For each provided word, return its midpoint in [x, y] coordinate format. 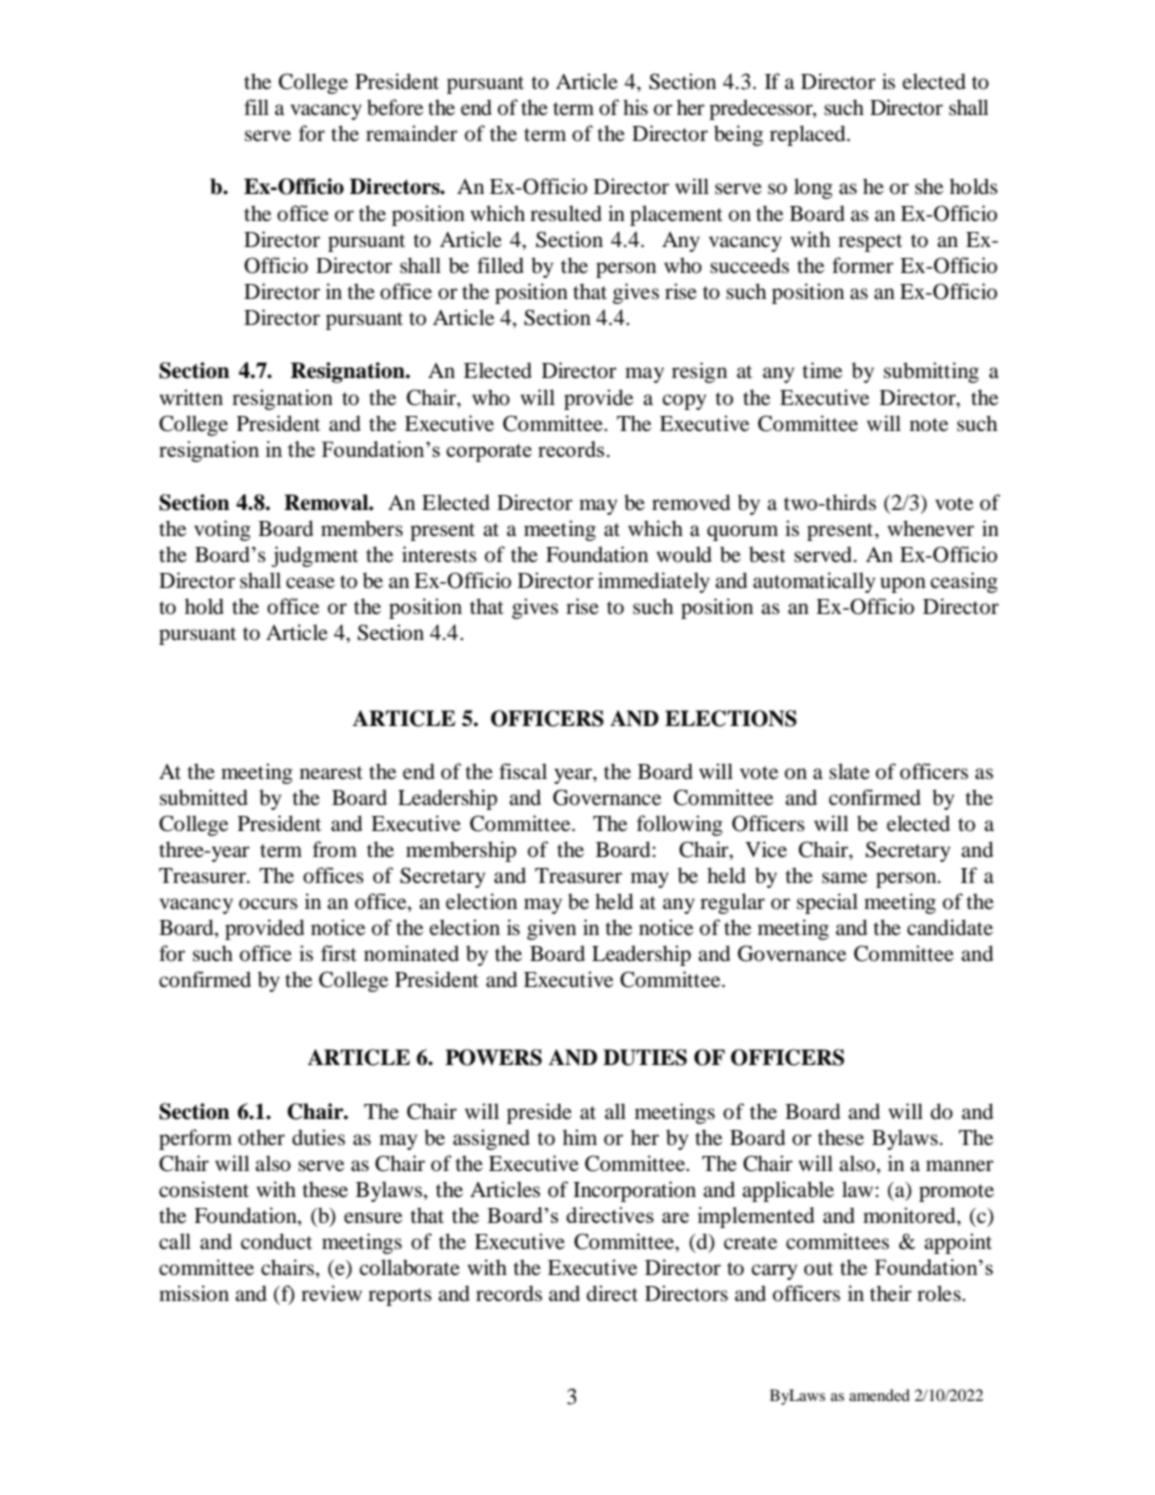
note [929, 425]
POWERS [493, 1057]
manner [960, 1166]
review [331, 1293]
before [395, 107]
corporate [489, 453]
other [261, 1137]
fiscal [523, 771]
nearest [331, 773]
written [191, 397]
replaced [809, 135]
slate [849, 771]
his [635, 107]
